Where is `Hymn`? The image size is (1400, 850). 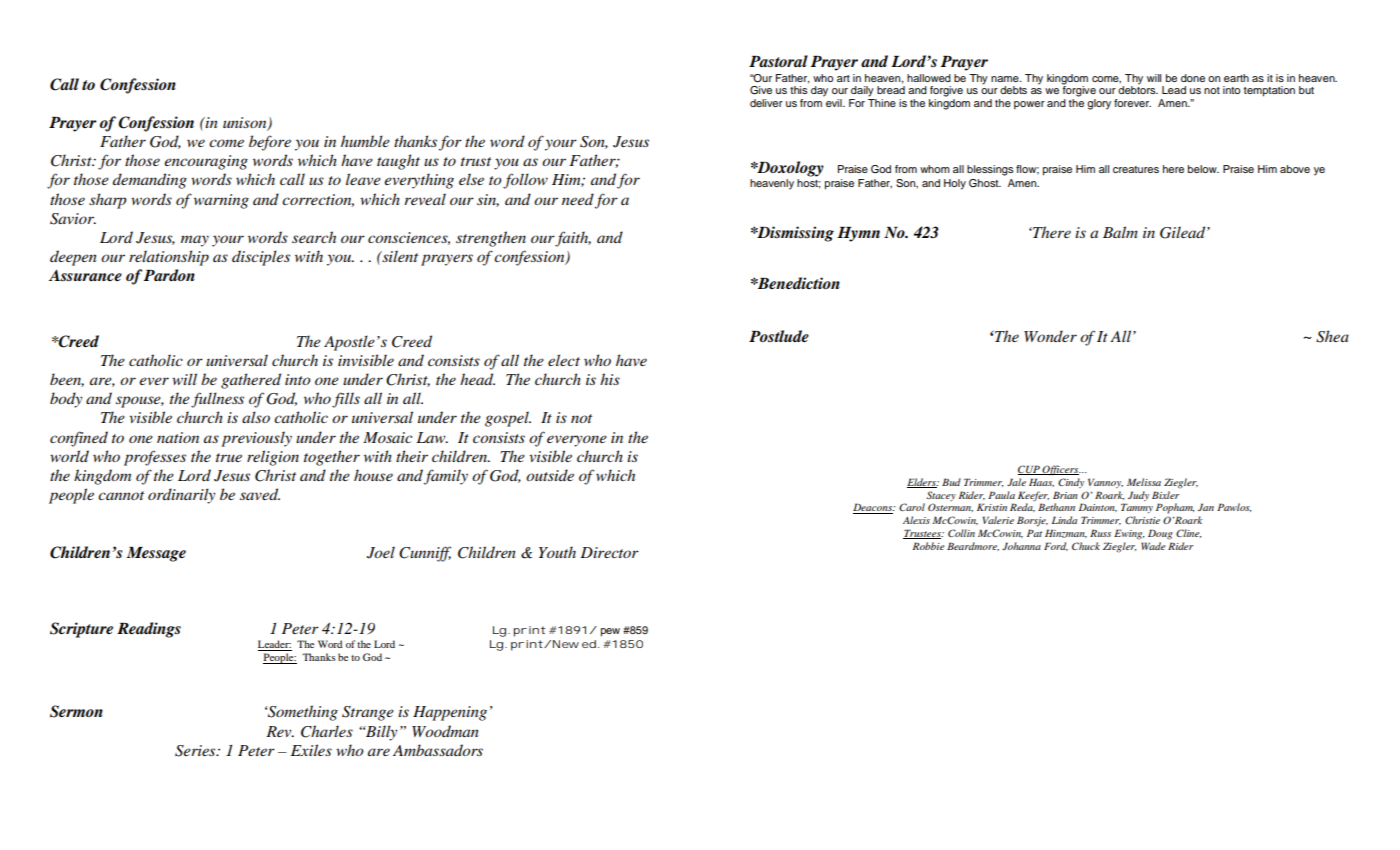
Hymn is located at coordinates (858, 234).
